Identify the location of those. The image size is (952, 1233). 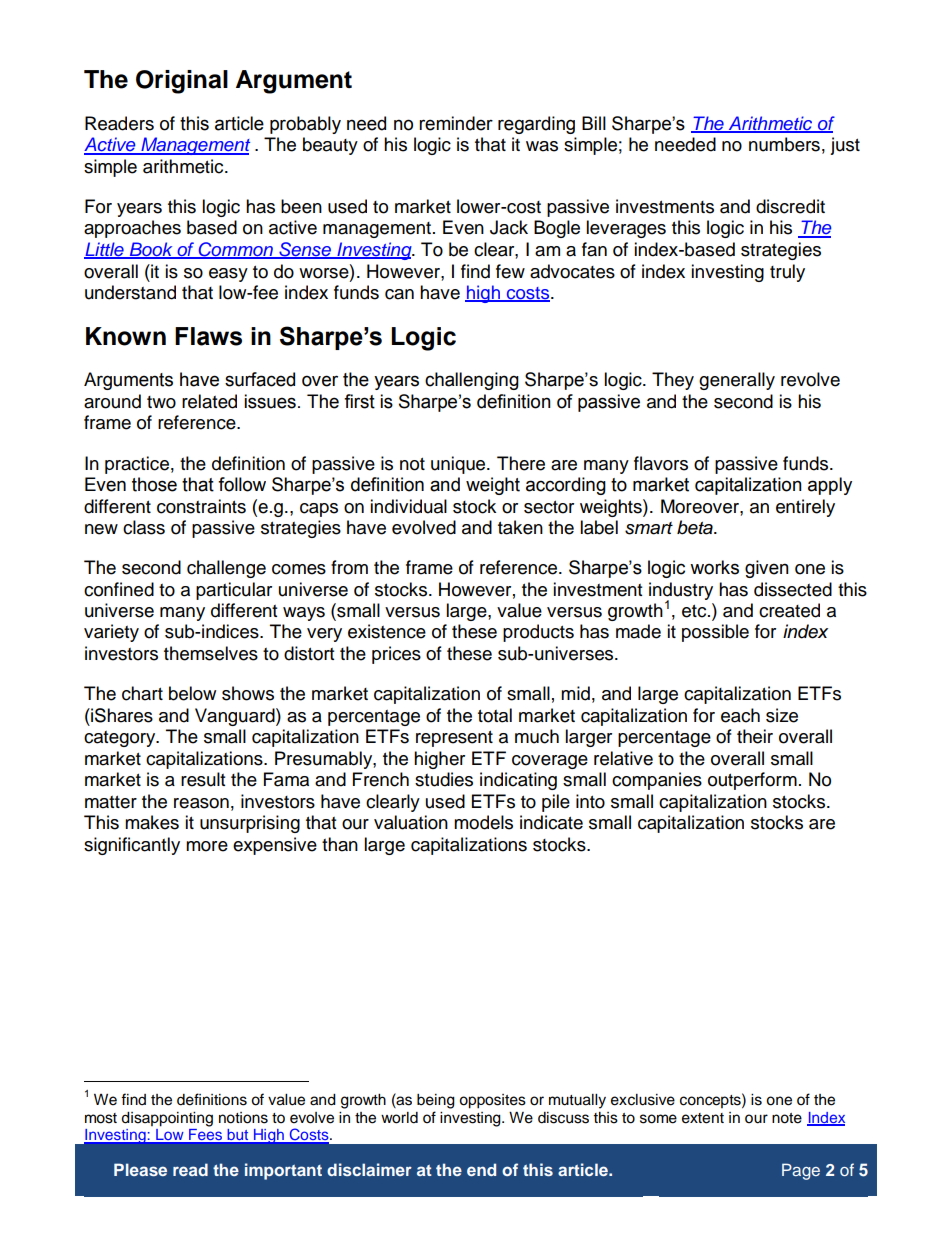
(154, 484).
